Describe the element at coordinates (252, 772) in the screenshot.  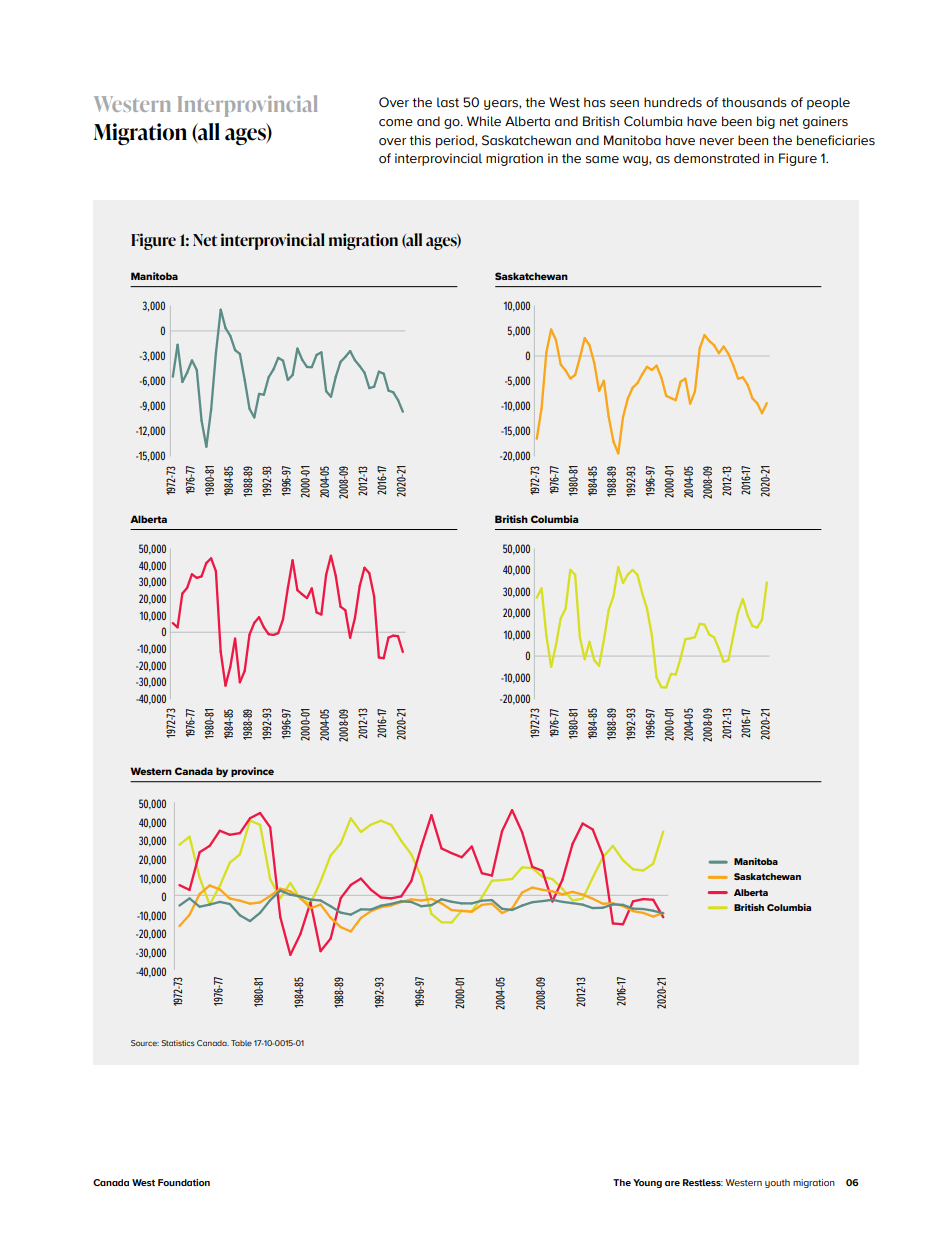
I see `province` at that location.
